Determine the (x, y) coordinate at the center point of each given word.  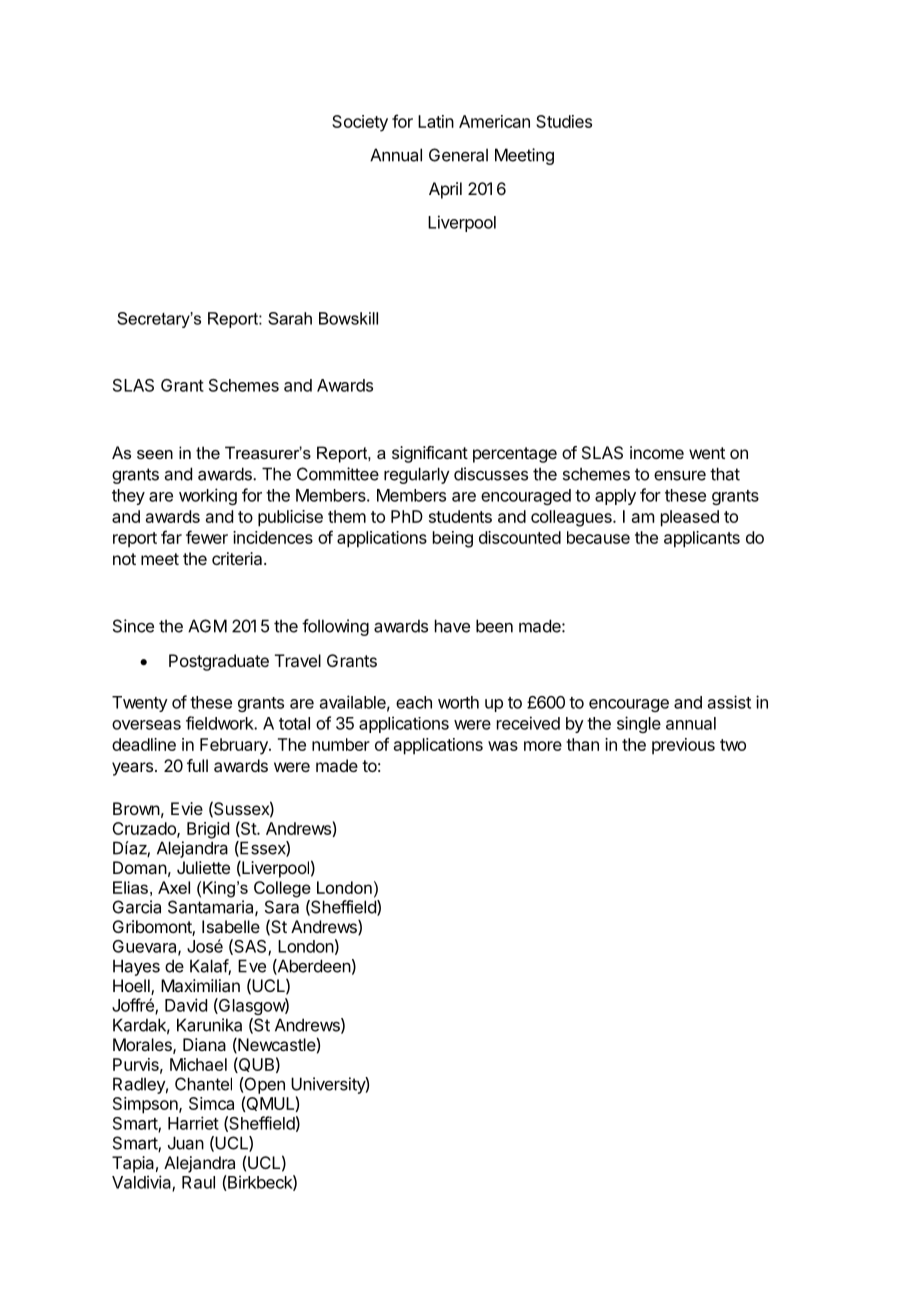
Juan (186, 1143)
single (639, 724)
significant (430, 454)
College (282, 889)
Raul (198, 1182)
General (458, 155)
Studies (564, 121)
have (452, 626)
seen (155, 454)
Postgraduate (219, 662)
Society (360, 123)
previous (683, 746)
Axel (174, 887)
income (657, 452)
